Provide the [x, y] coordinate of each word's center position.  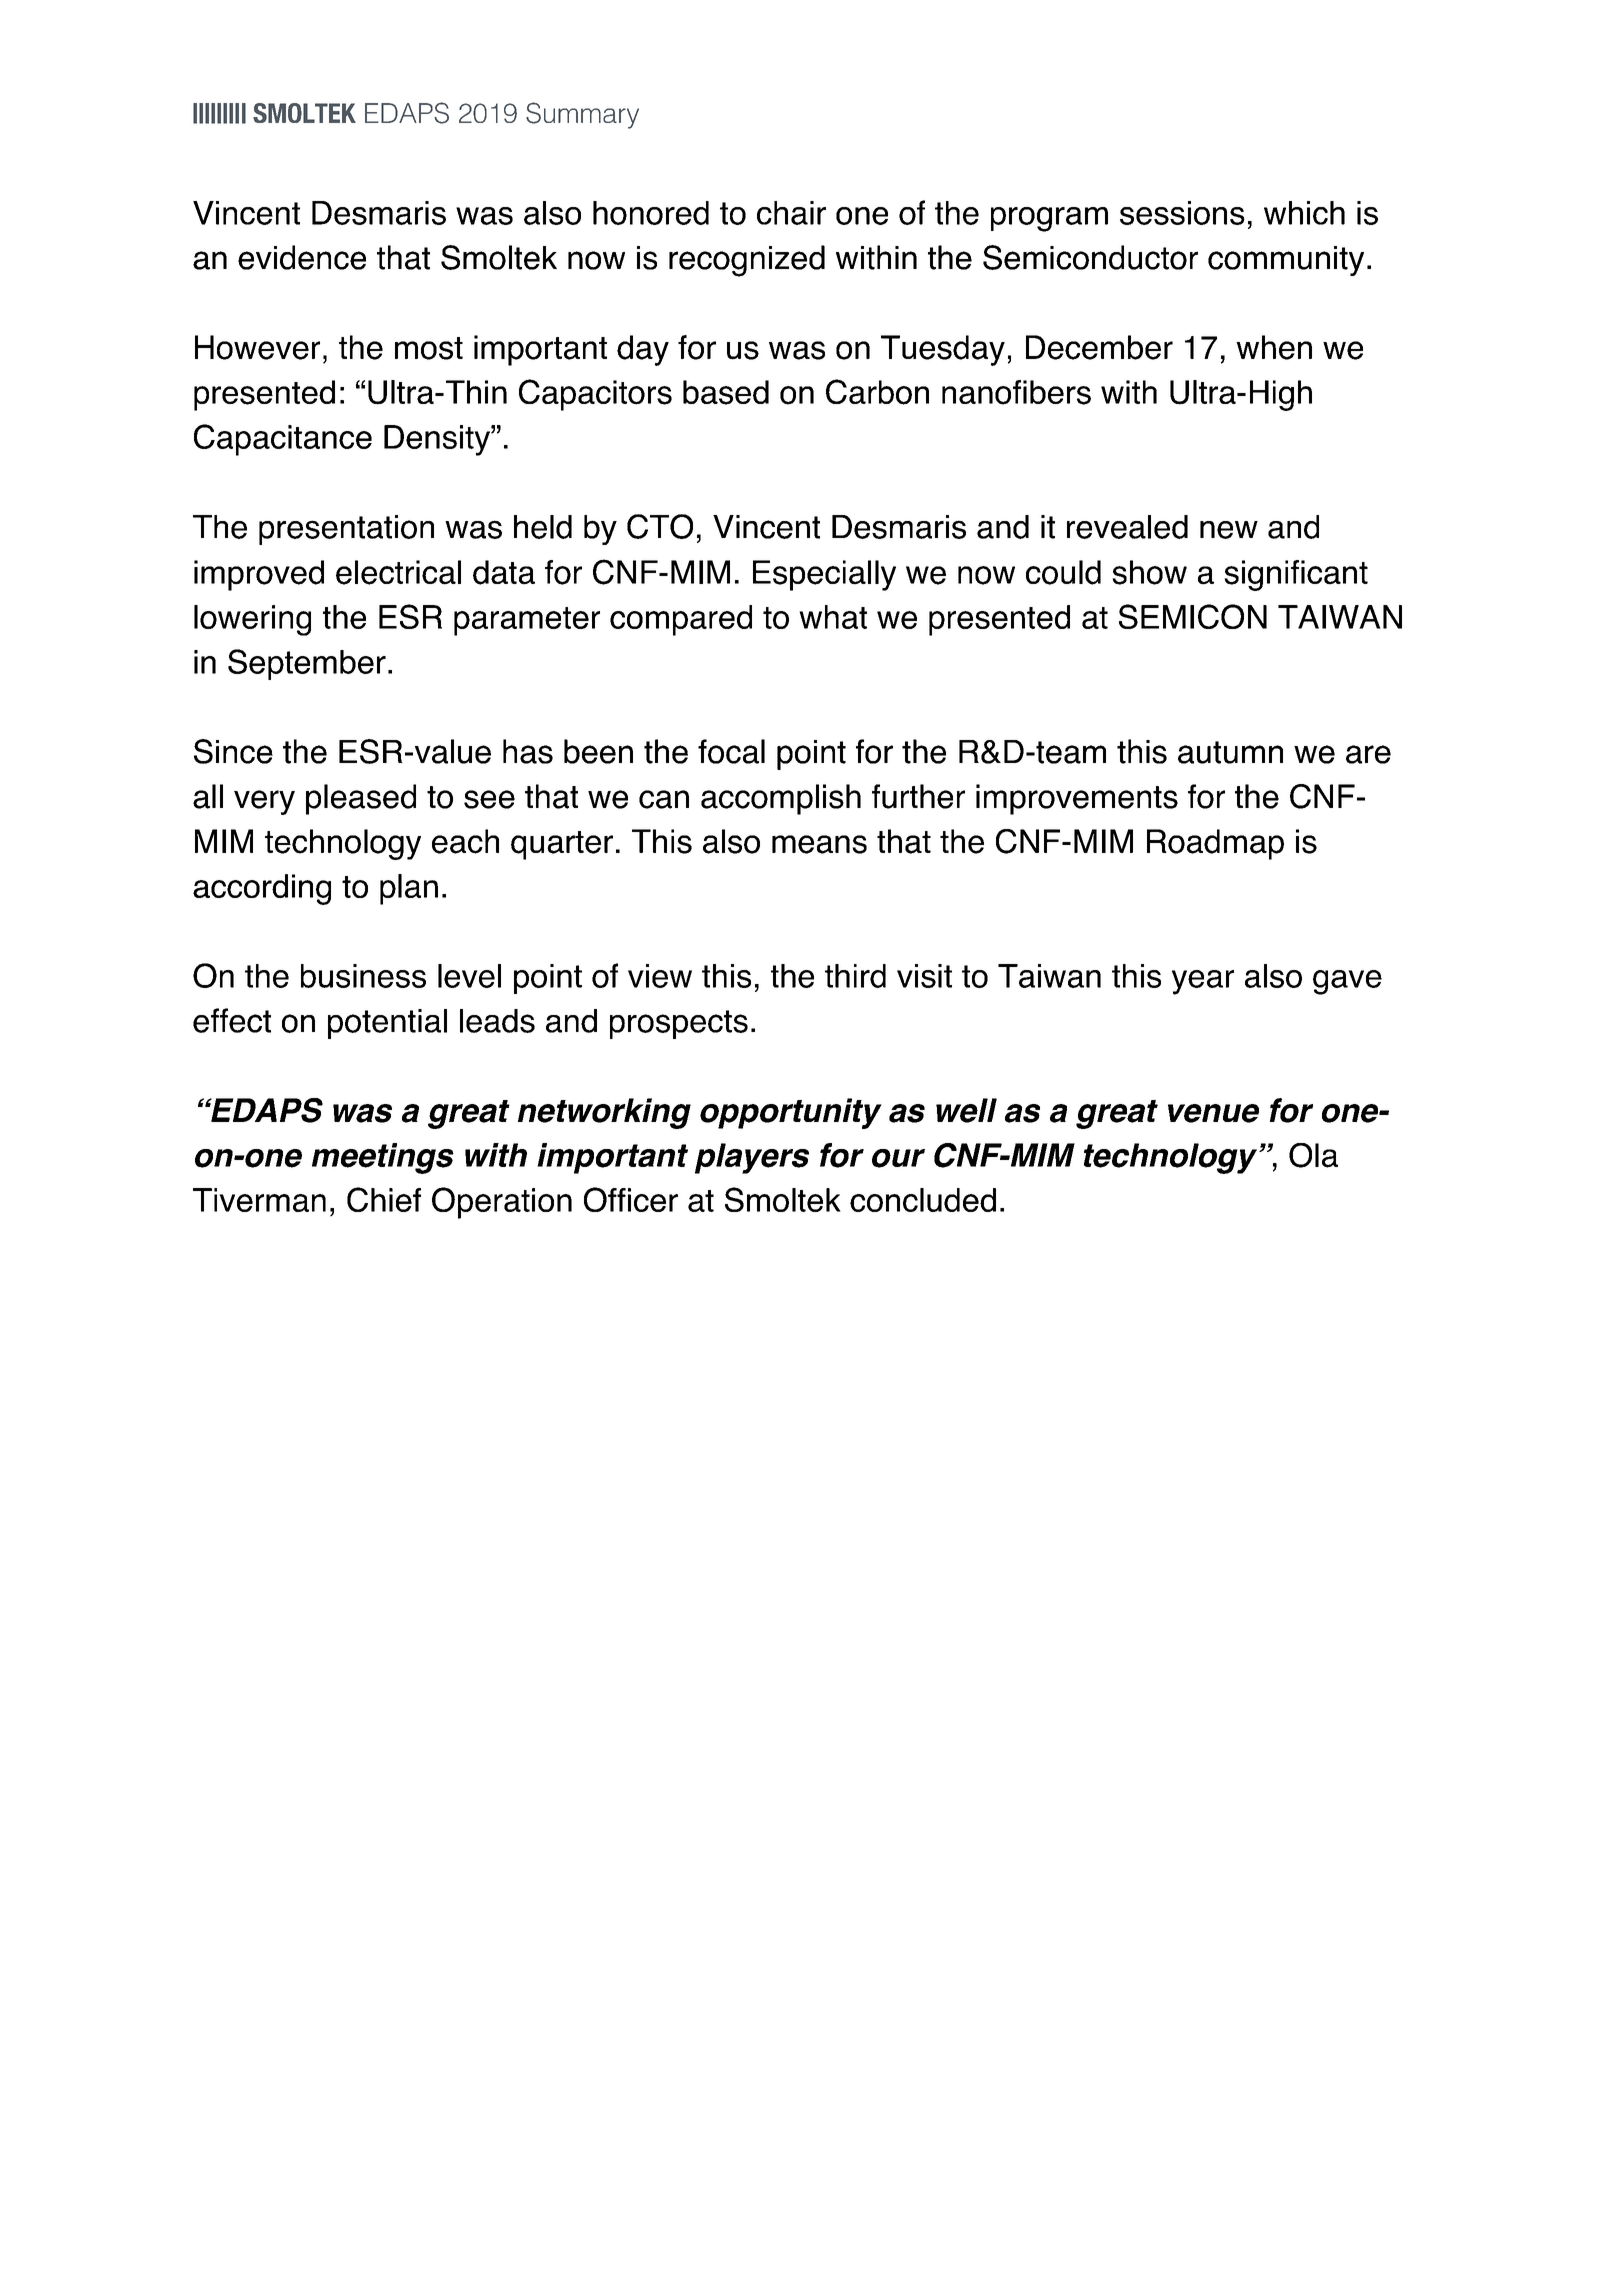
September [307, 664]
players [752, 1158]
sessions [1182, 213]
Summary [582, 115]
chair [791, 213]
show [1149, 572]
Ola [1313, 1155]
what [833, 617]
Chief [384, 1199]
